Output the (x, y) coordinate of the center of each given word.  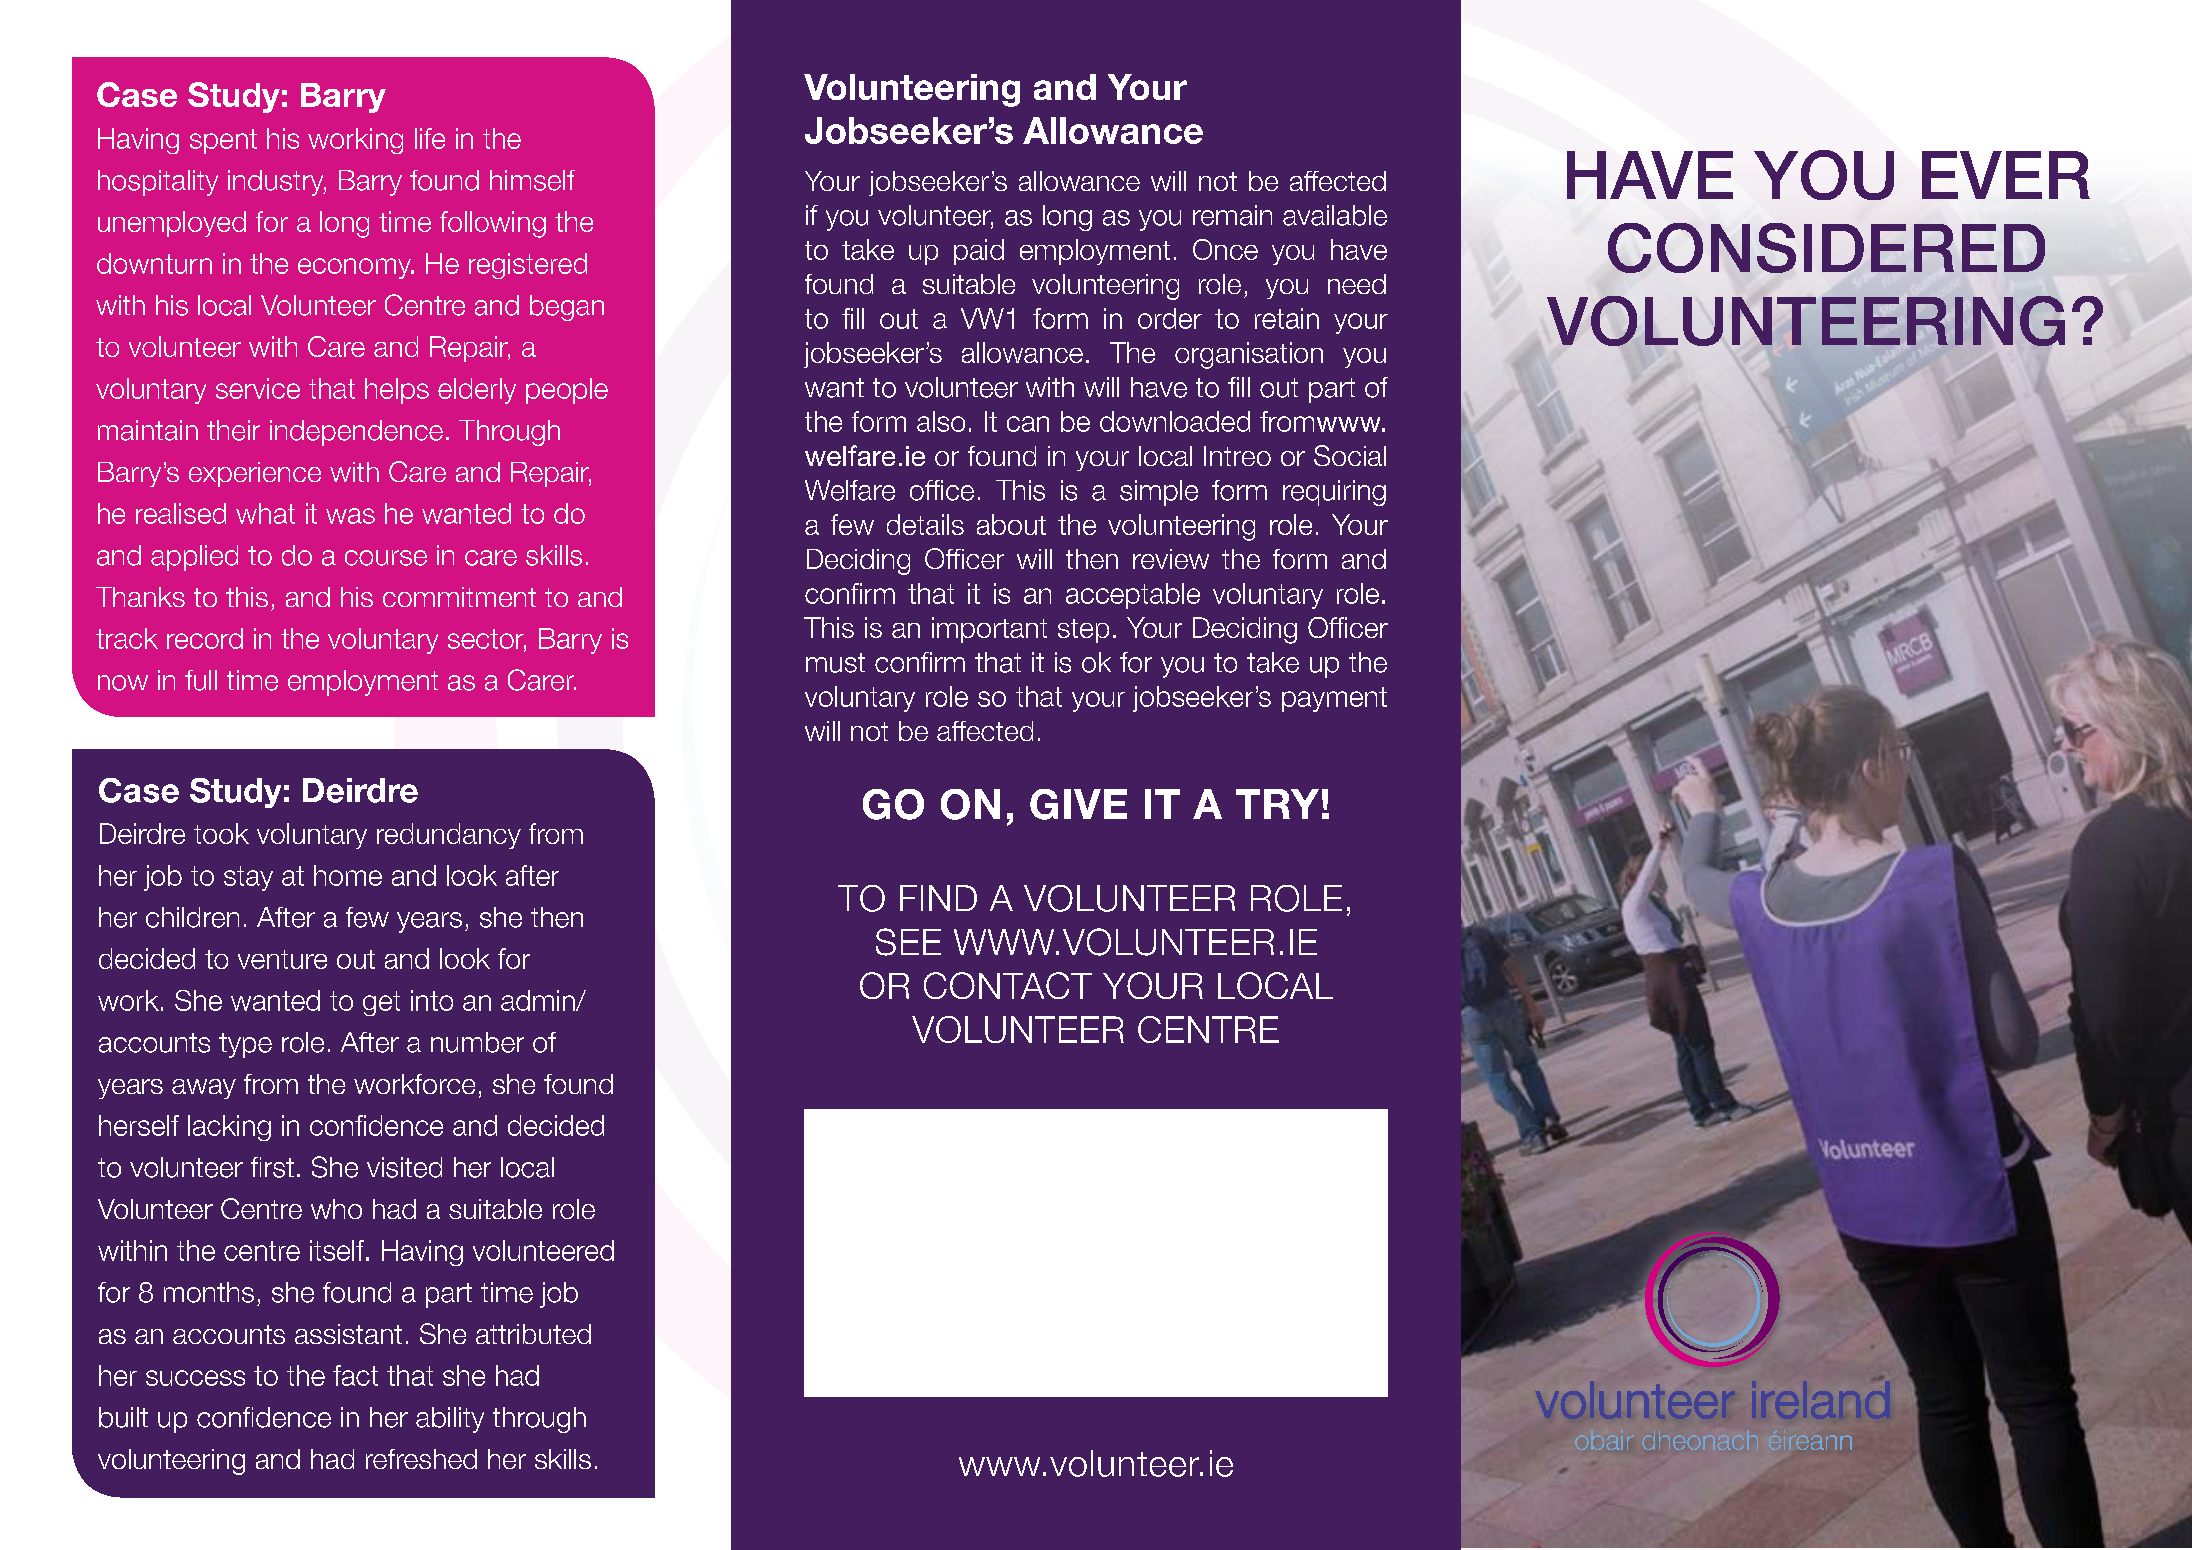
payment (1334, 699)
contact (1008, 985)
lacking (229, 1128)
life (430, 138)
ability (450, 1420)
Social (1350, 455)
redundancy (449, 836)
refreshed (421, 1459)
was (350, 516)
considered (1826, 248)
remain (1232, 215)
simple (1159, 493)
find (938, 898)
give (1078, 804)
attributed (533, 1334)
